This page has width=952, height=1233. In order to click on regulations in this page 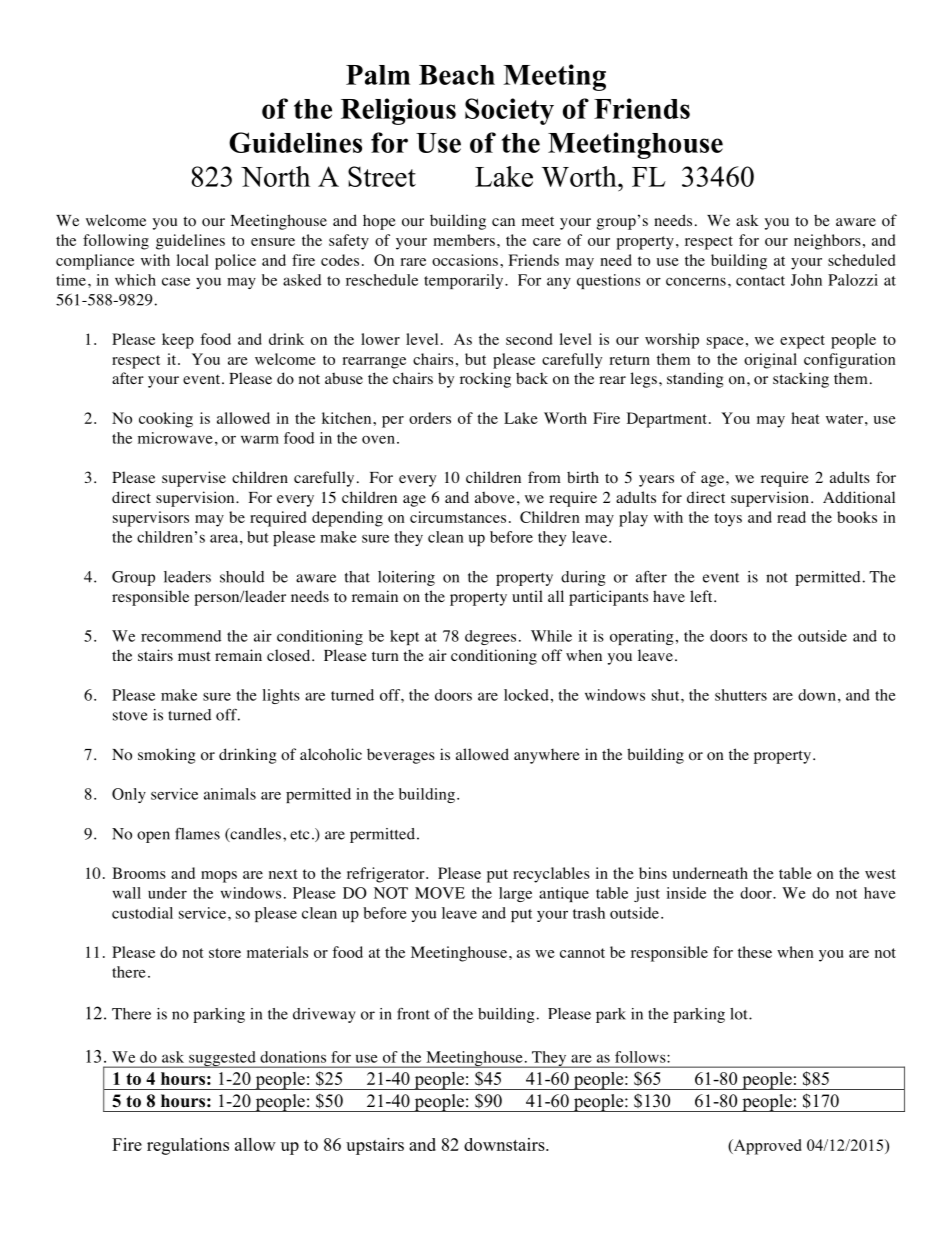, I will do `click(188, 1146)`.
